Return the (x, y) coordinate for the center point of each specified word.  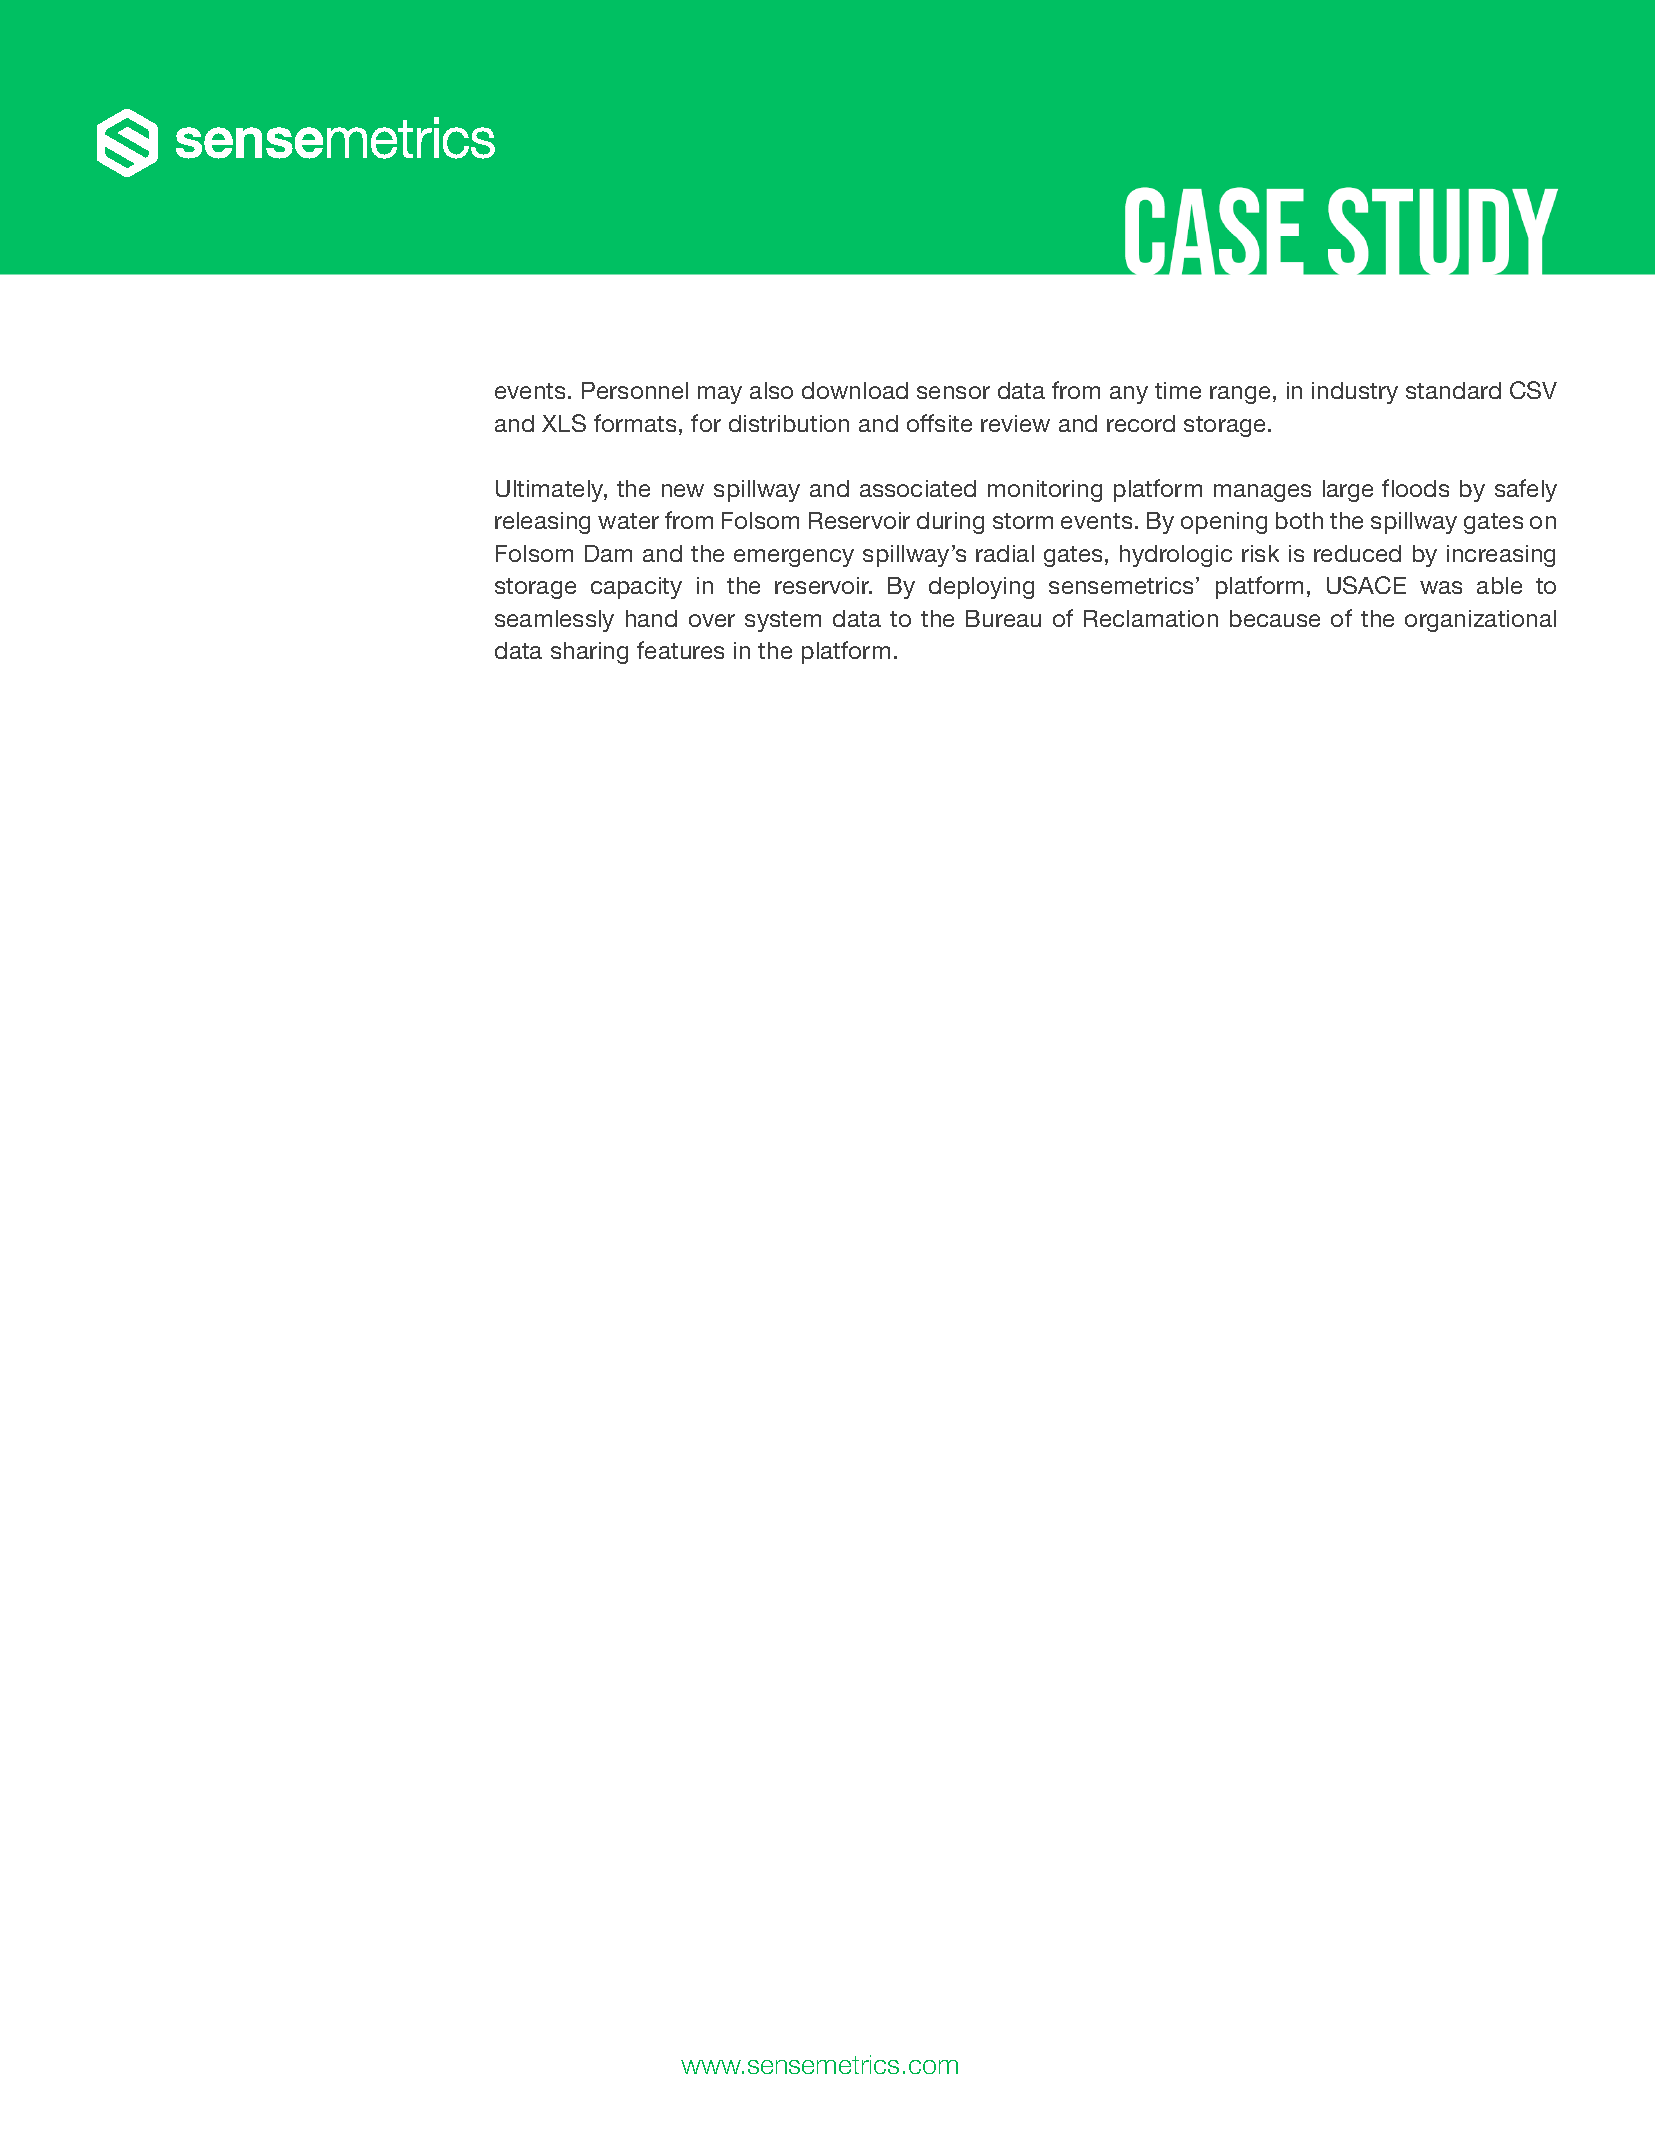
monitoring (1045, 491)
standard (1453, 390)
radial (1005, 553)
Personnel (635, 390)
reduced (1357, 553)
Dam (608, 553)
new (683, 490)
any (1129, 395)
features (680, 650)
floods (1415, 488)
